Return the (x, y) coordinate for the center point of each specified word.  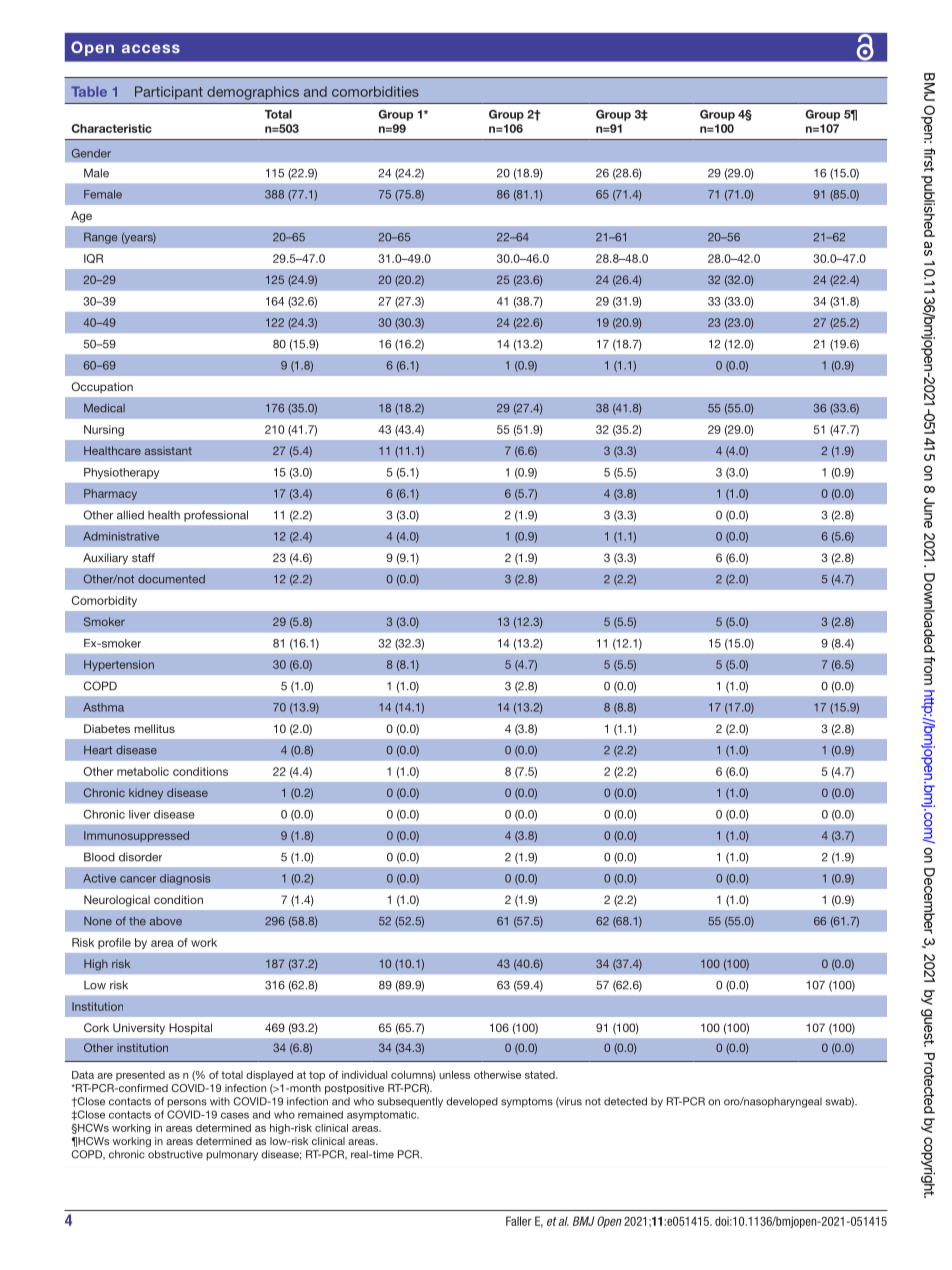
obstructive (175, 1154)
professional (216, 516)
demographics (253, 93)
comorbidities (375, 91)
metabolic (143, 771)
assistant (168, 450)
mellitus (154, 728)
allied (130, 515)
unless (454, 1075)
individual (364, 1075)
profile (114, 943)
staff (143, 557)
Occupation (102, 387)
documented (171, 579)
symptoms (527, 1103)
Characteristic (111, 128)
